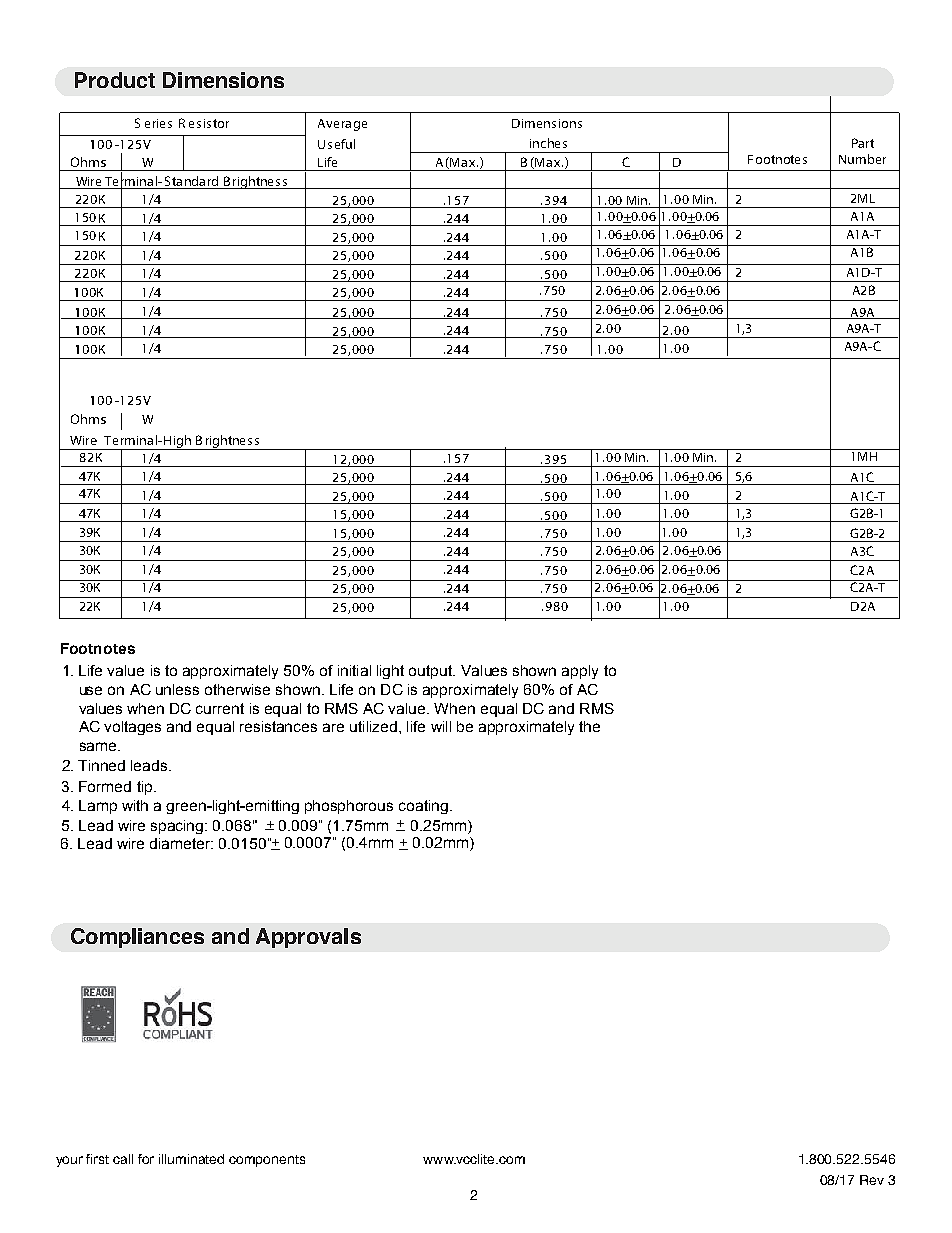 This document has width=952, height=1233. I want to click on Number, so click(862, 159).
